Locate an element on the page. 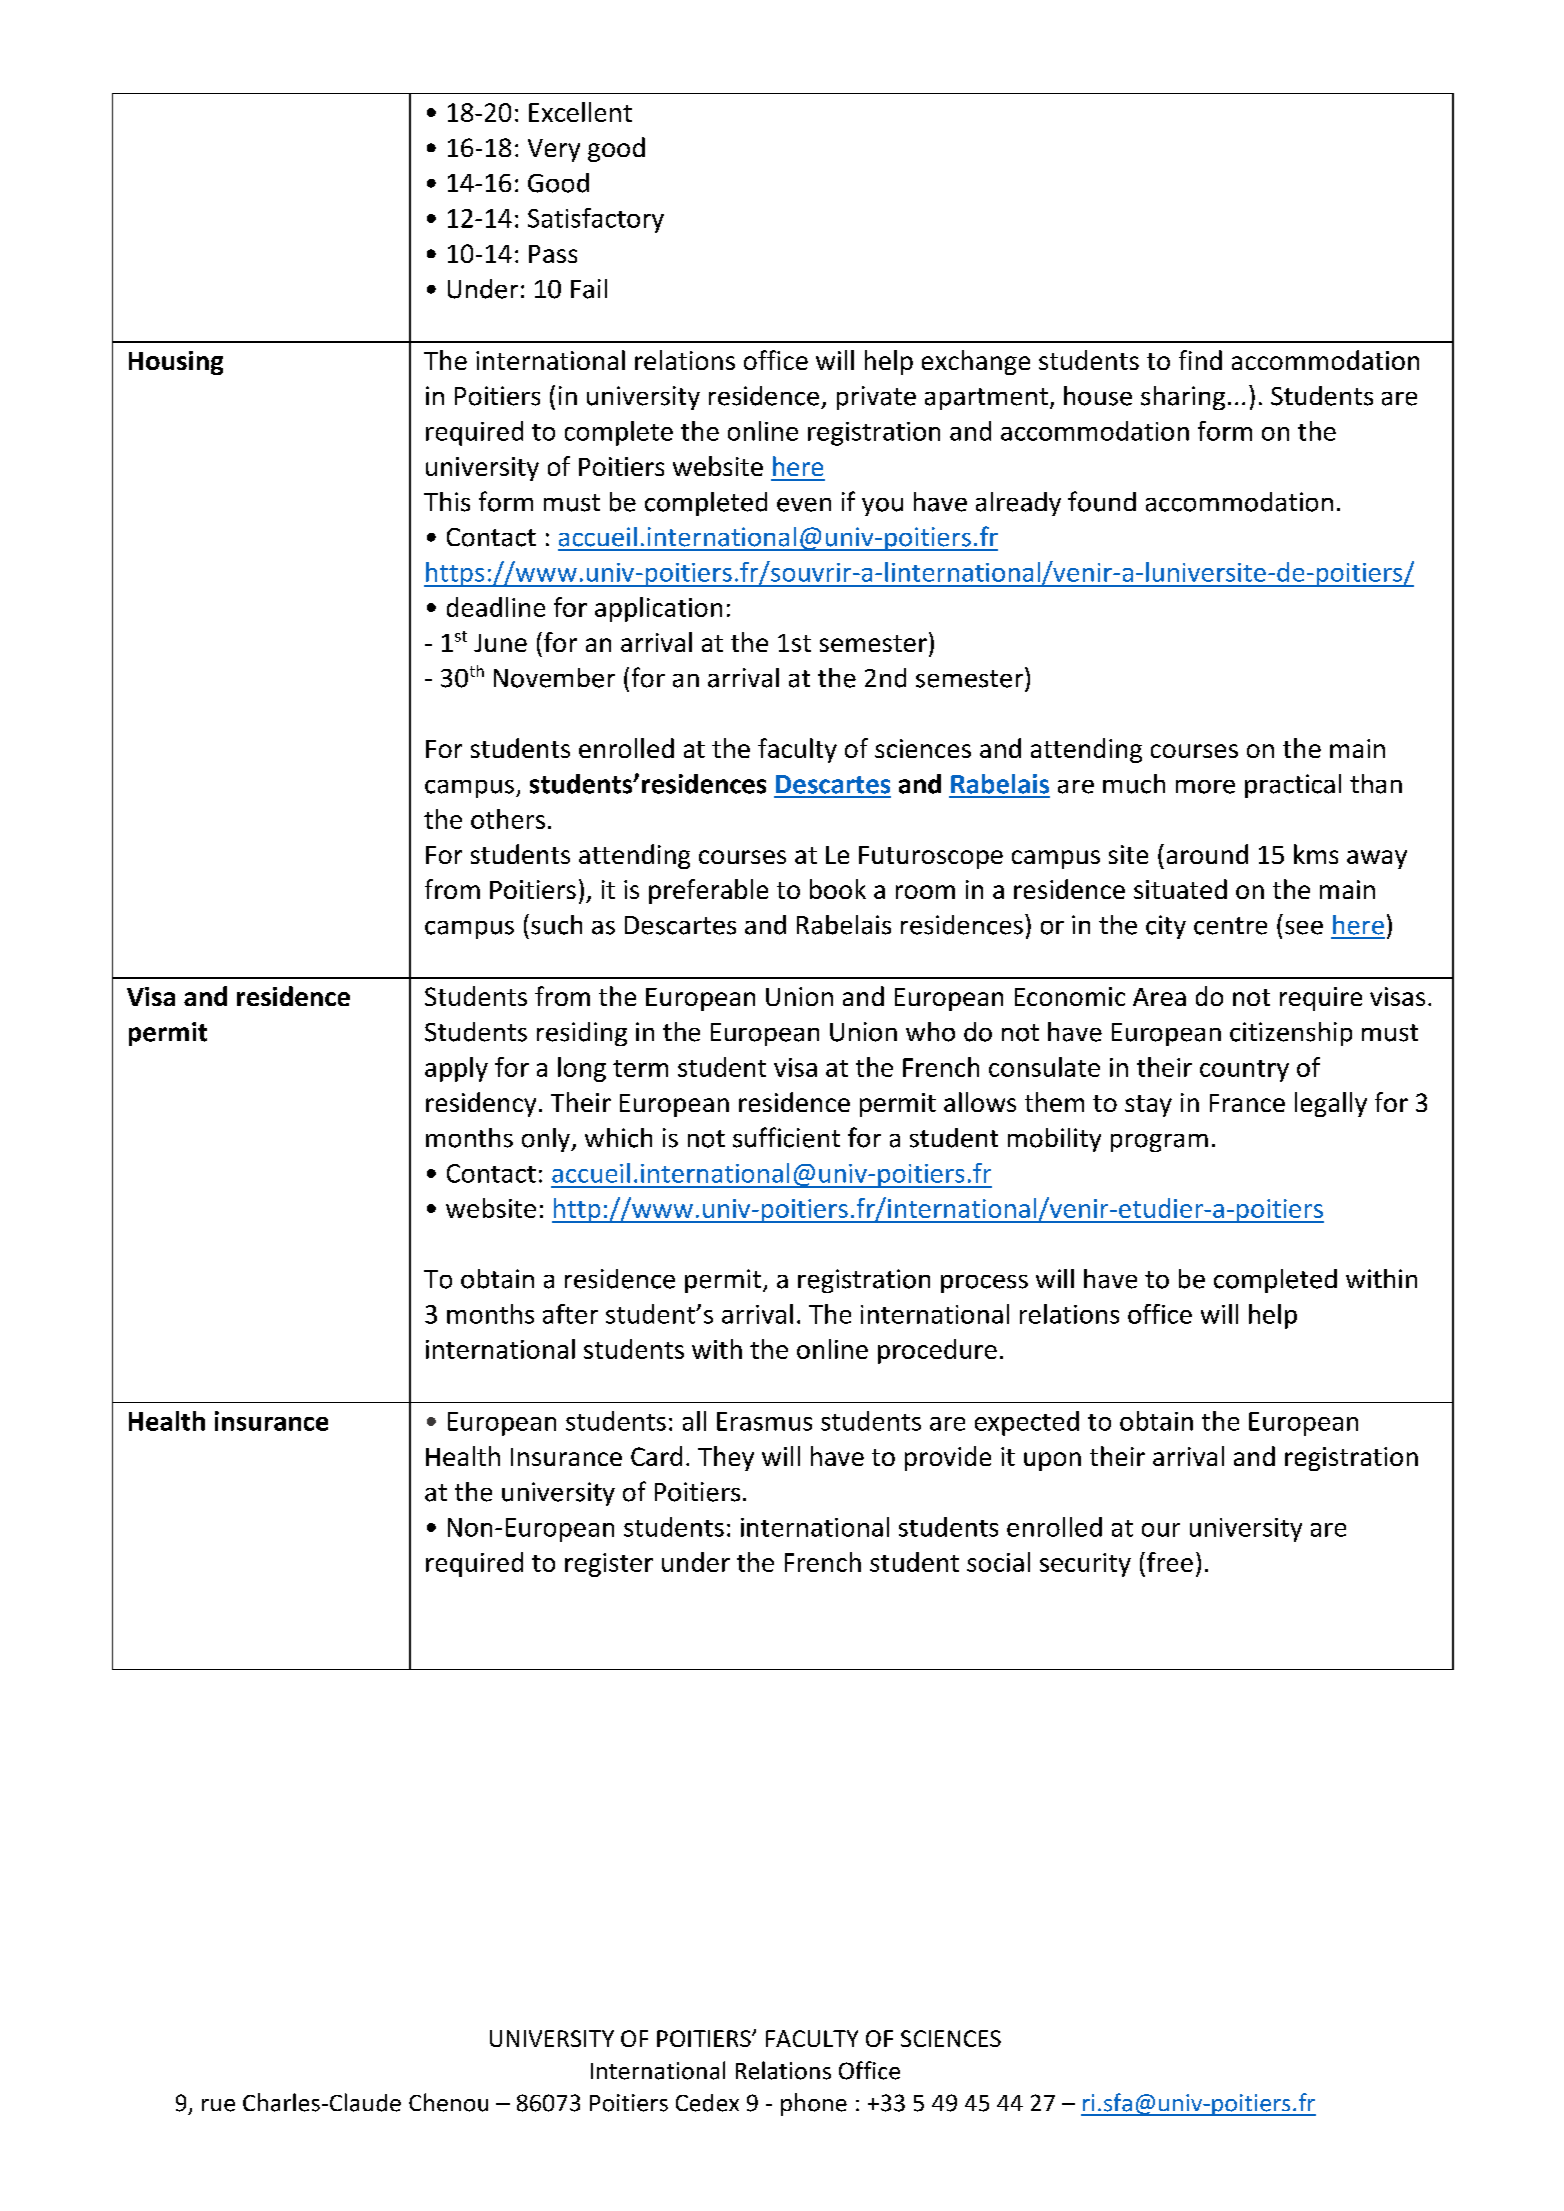 The width and height of the image is (1564, 2211). apply is located at coordinates (456, 1069).
